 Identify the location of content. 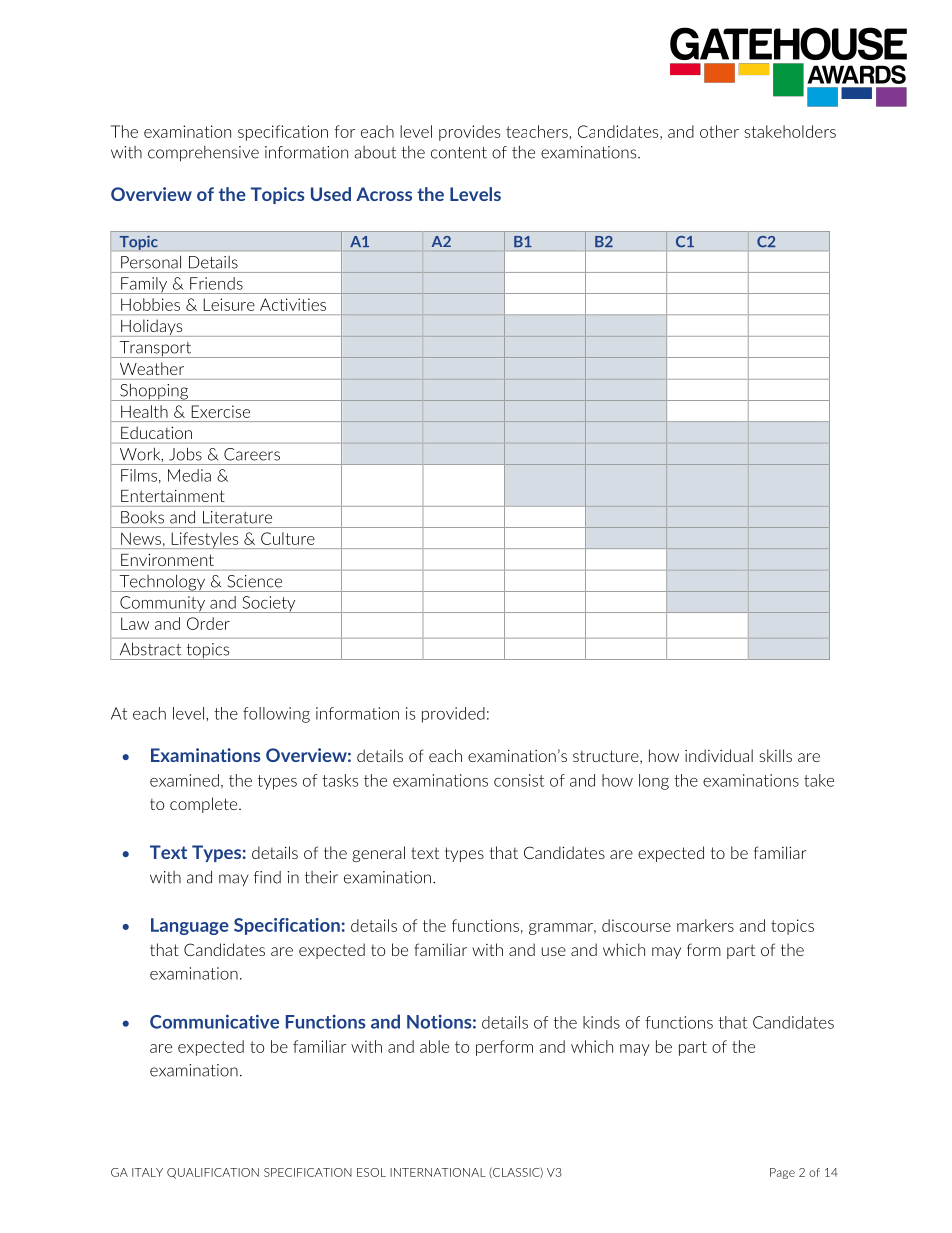
(459, 153).
